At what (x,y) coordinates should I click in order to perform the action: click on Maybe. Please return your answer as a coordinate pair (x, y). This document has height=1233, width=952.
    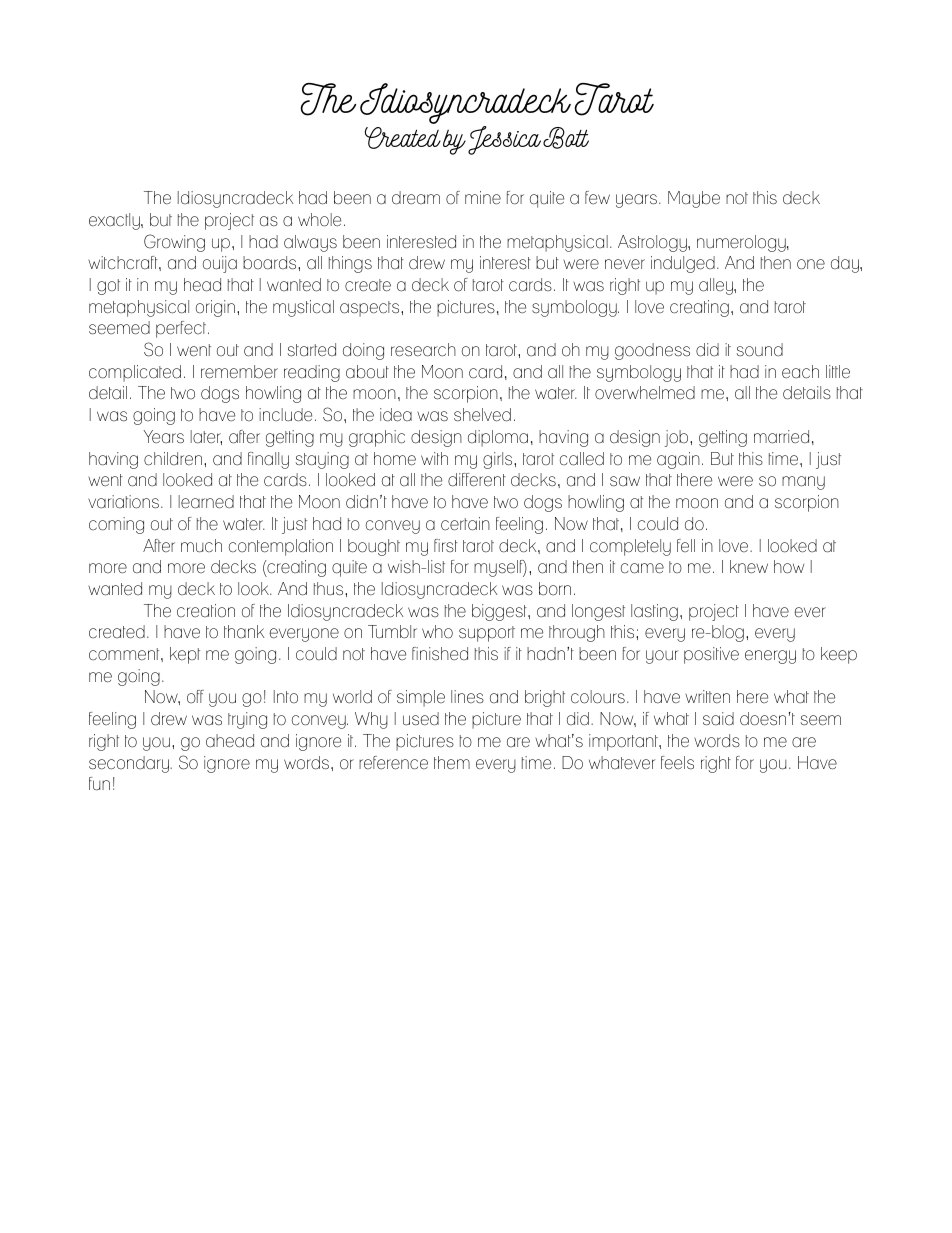
    Looking at the image, I should click on (694, 199).
